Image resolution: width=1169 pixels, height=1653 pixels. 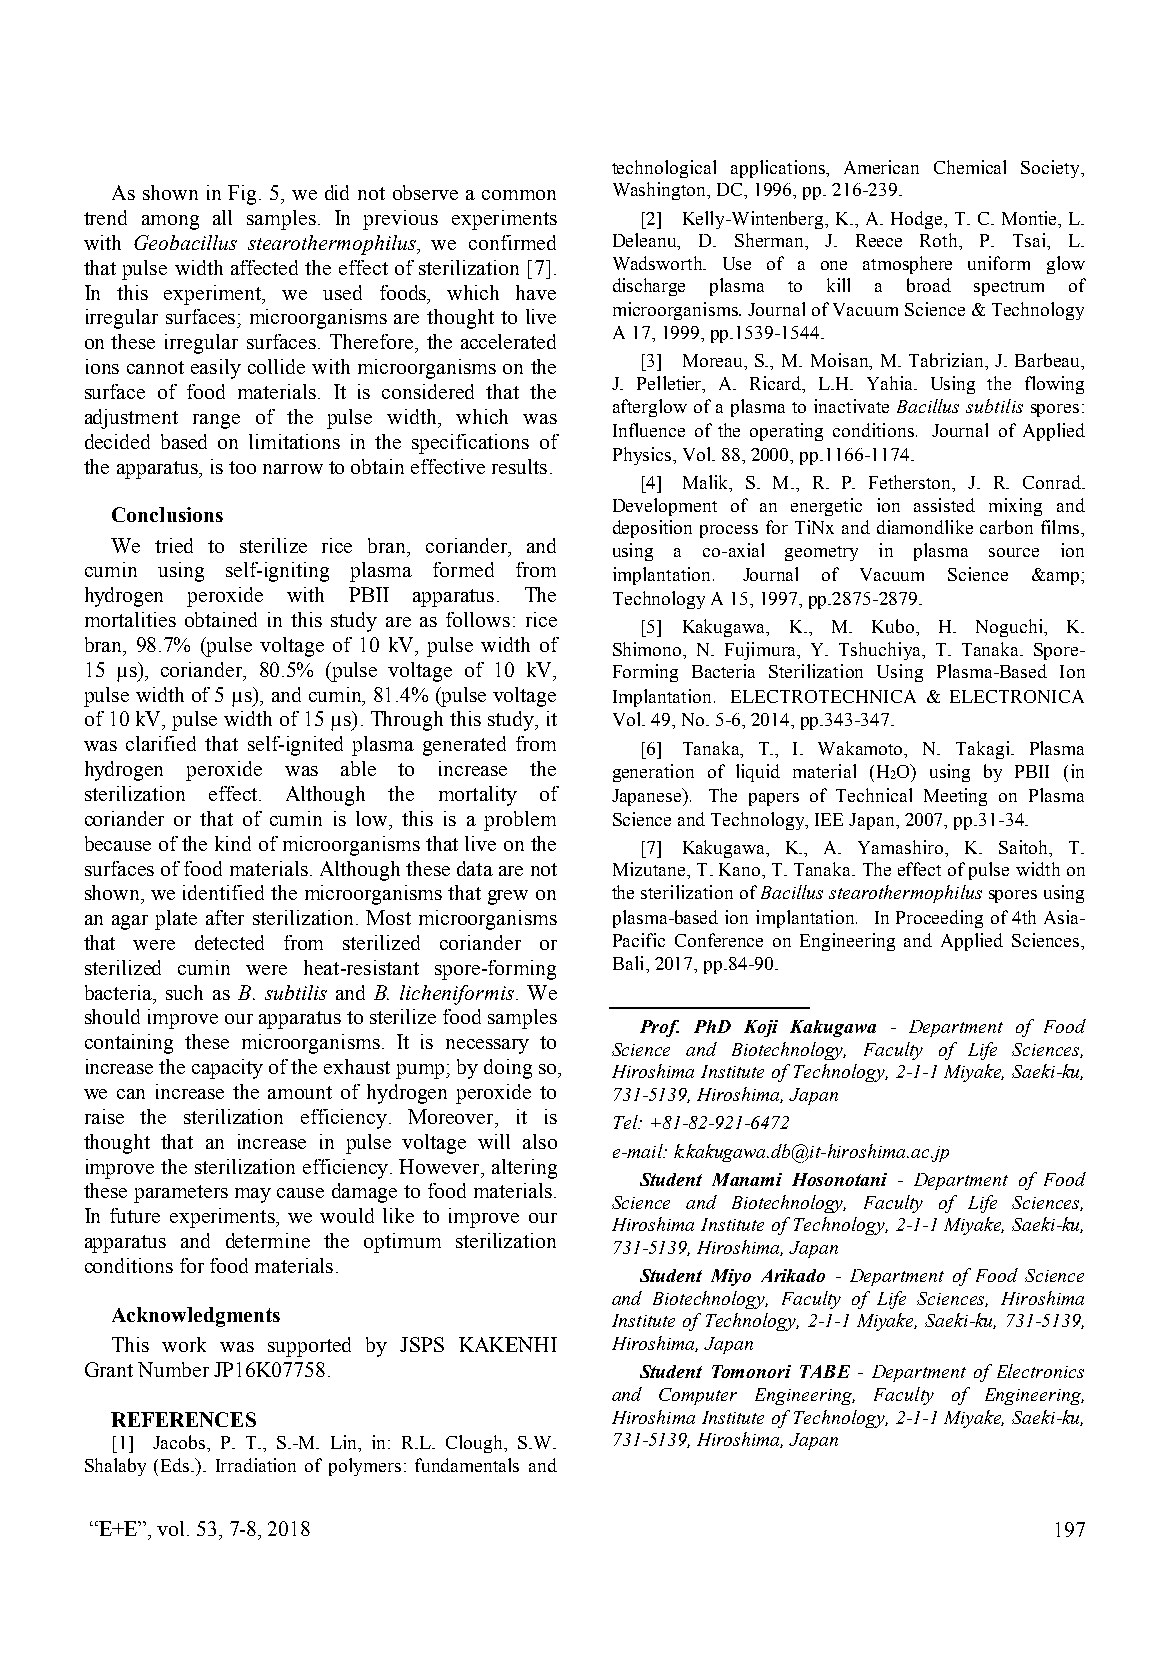 What do you see at coordinates (222, 217) in the page?
I see `all` at bounding box center [222, 217].
